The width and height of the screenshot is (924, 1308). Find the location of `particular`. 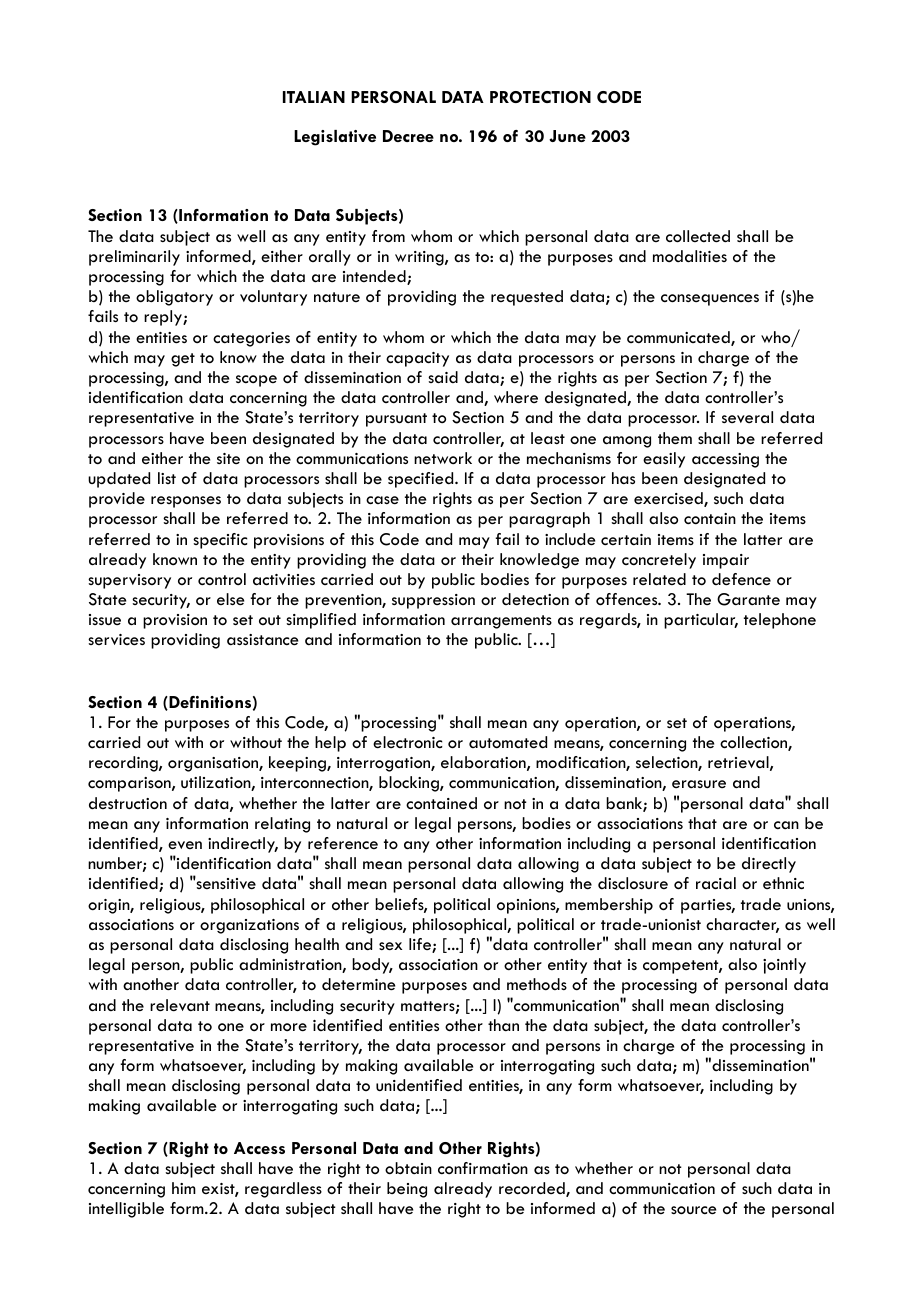

particular is located at coordinates (701, 621).
